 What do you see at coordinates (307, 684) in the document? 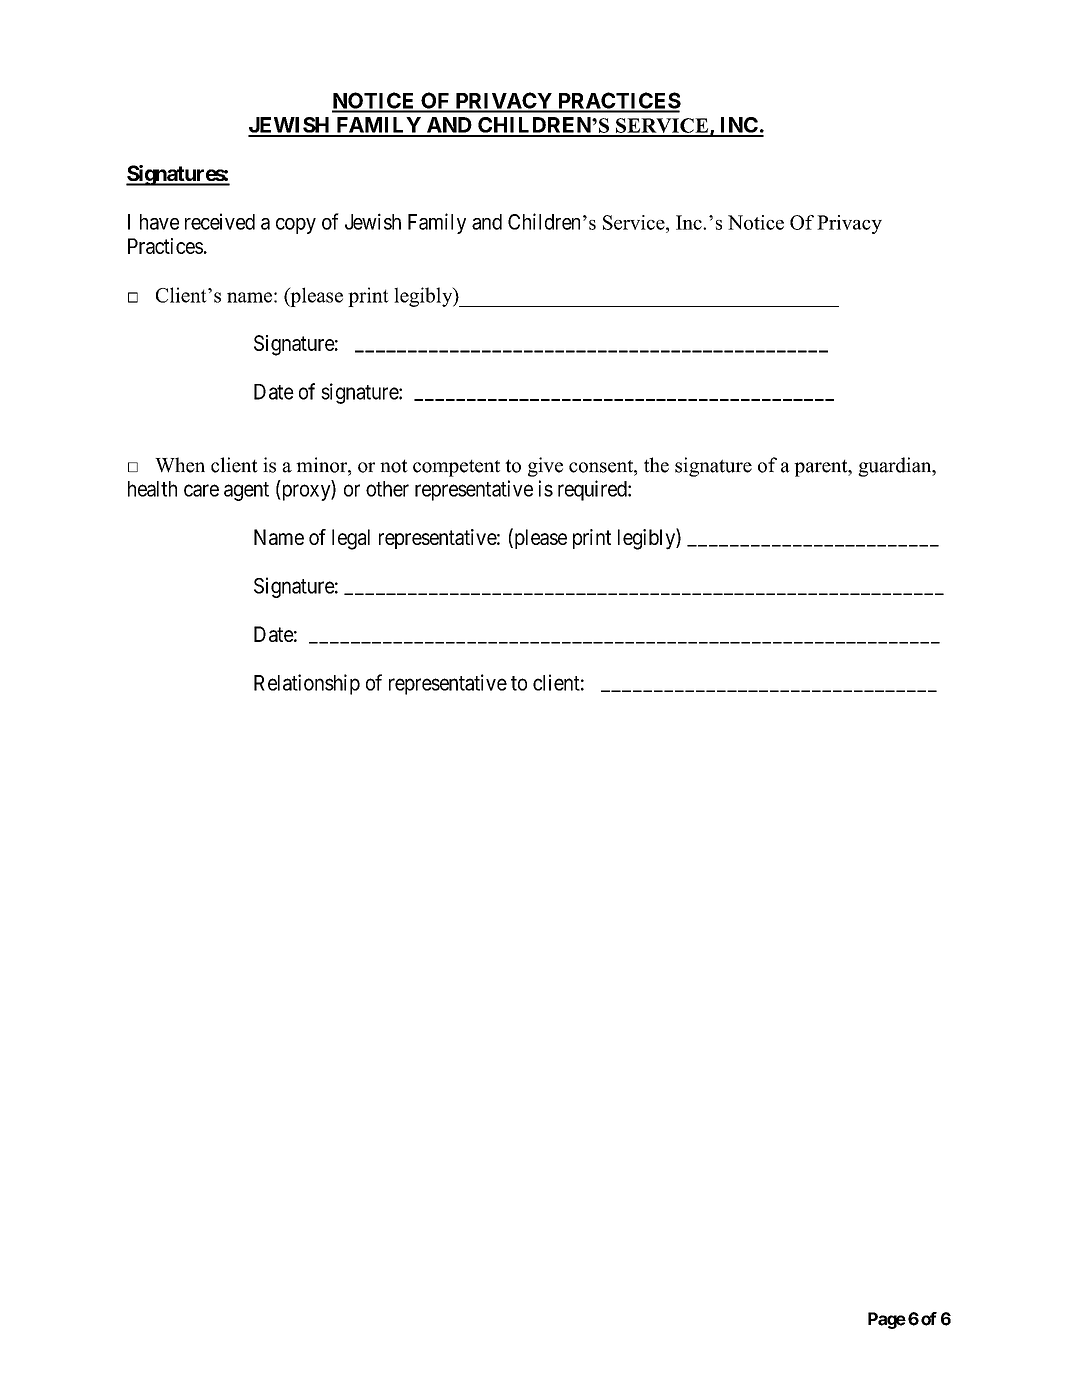
I see `Relationship` at bounding box center [307, 684].
